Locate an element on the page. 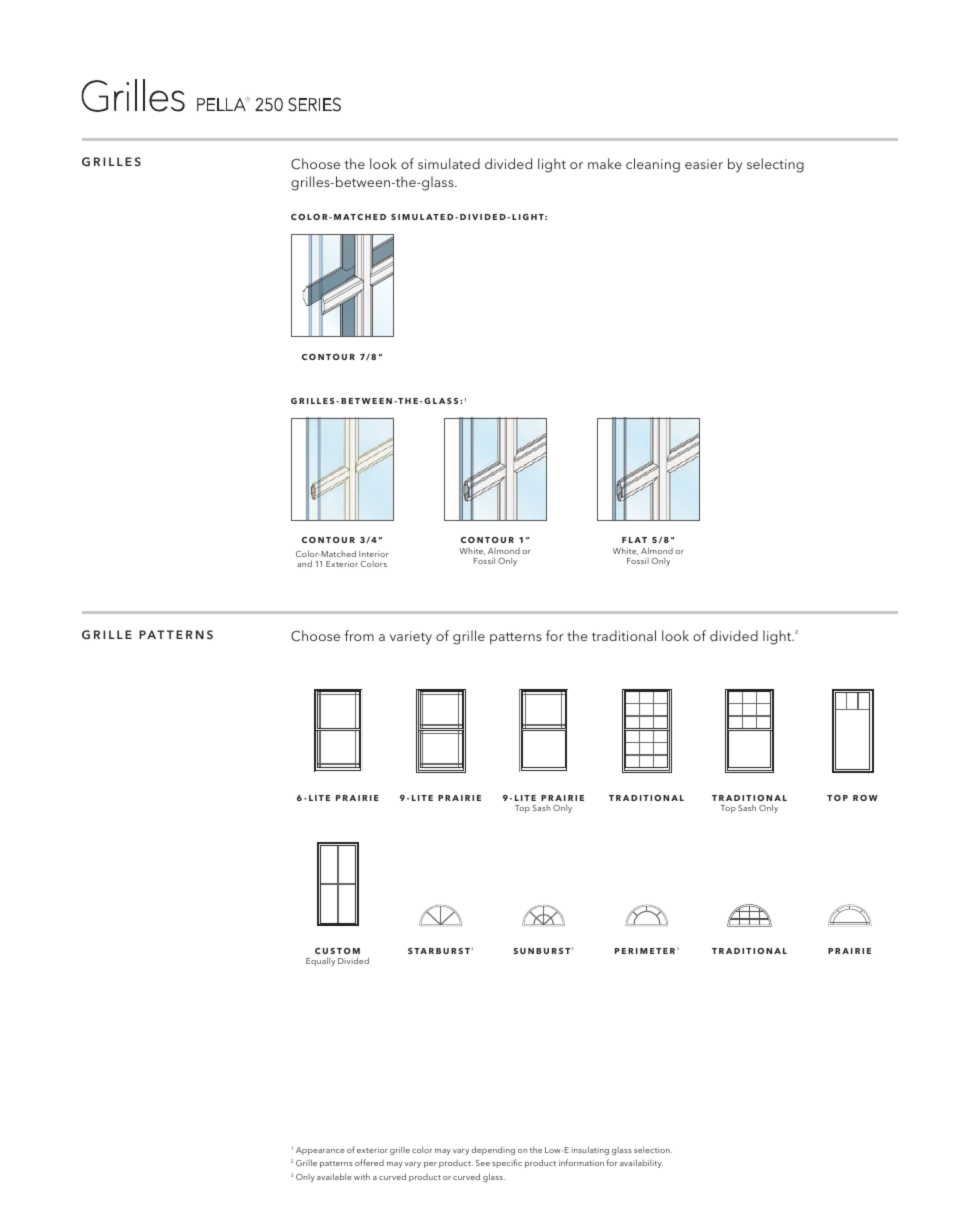 The height and width of the document is (1226, 980). selecting is located at coordinates (775, 165).
